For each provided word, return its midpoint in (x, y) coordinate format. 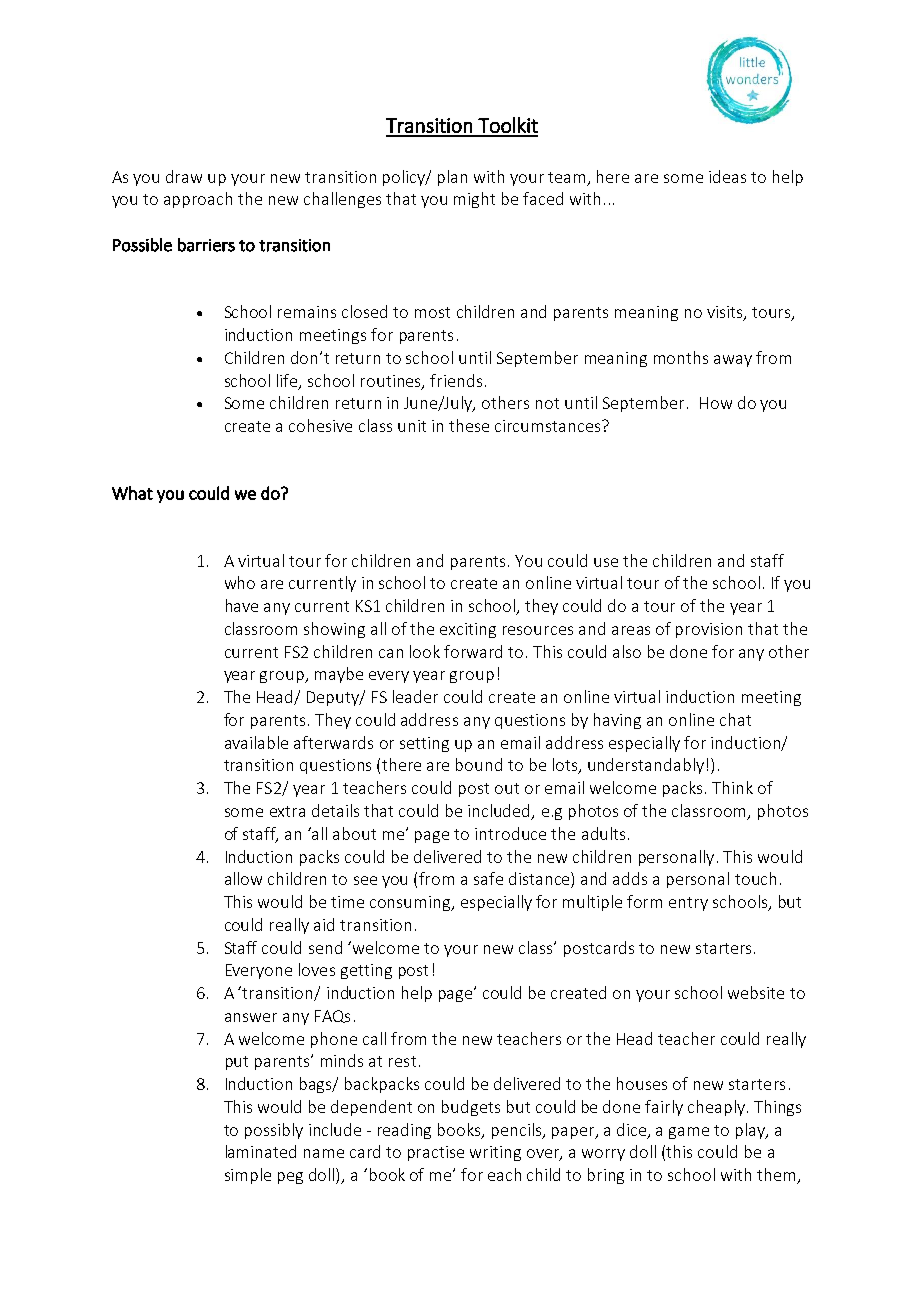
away (733, 361)
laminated (261, 1151)
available (256, 742)
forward (473, 651)
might (474, 200)
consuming (411, 903)
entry (688, 904)
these (469, 425)
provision (709, 630)
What (132, 493)
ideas (727, 176)
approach (198, 200)
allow (243, 878)
